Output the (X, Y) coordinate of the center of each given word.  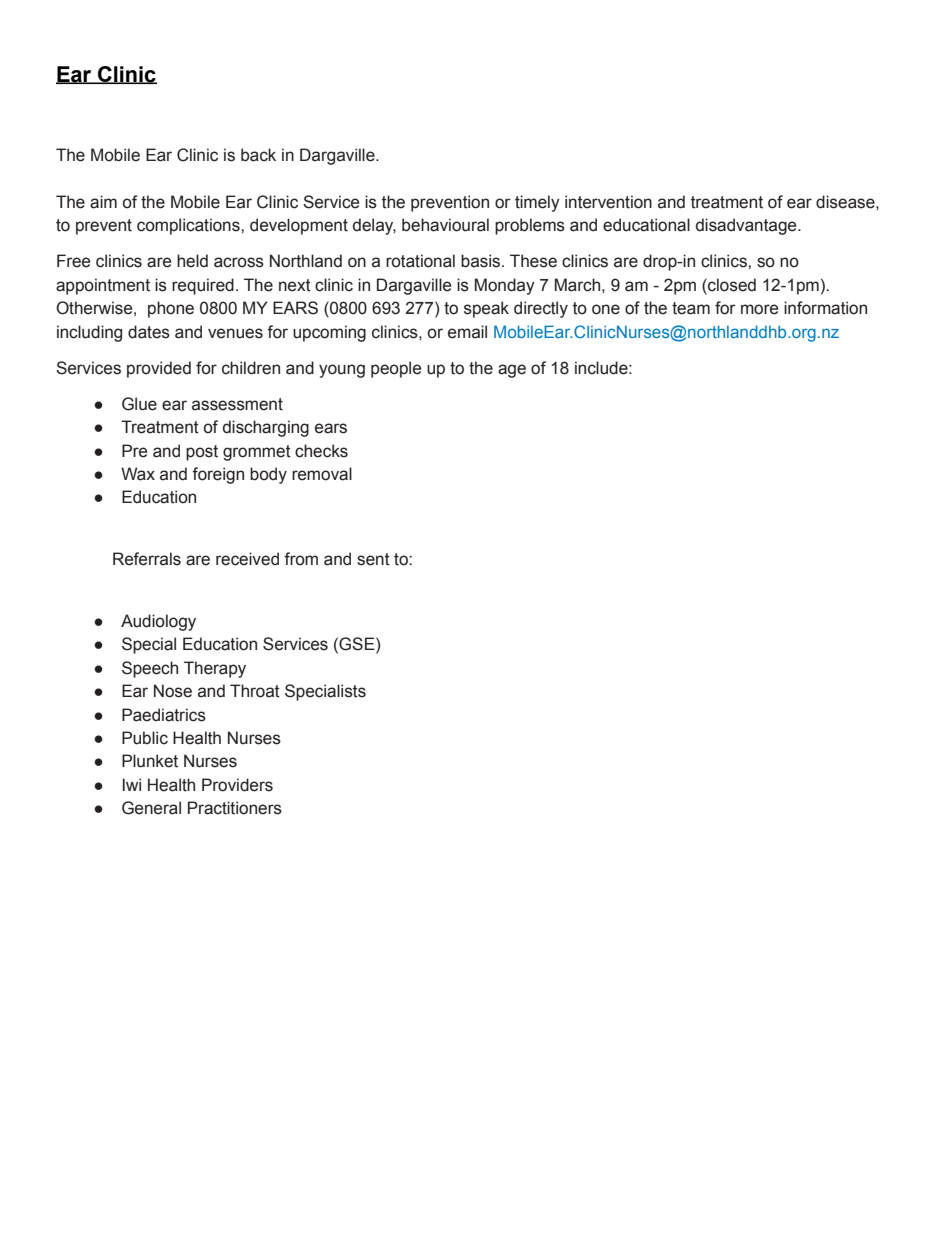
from (301, 559)
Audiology (158, 622)
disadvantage (747, 226)
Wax (138, 474)
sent (373, 559)
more (759, 309)
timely (537, 203)
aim (103, 202)
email (467, 332)
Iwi (132, 784)
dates (149, 332)
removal (322, 474)
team (691, 308)
